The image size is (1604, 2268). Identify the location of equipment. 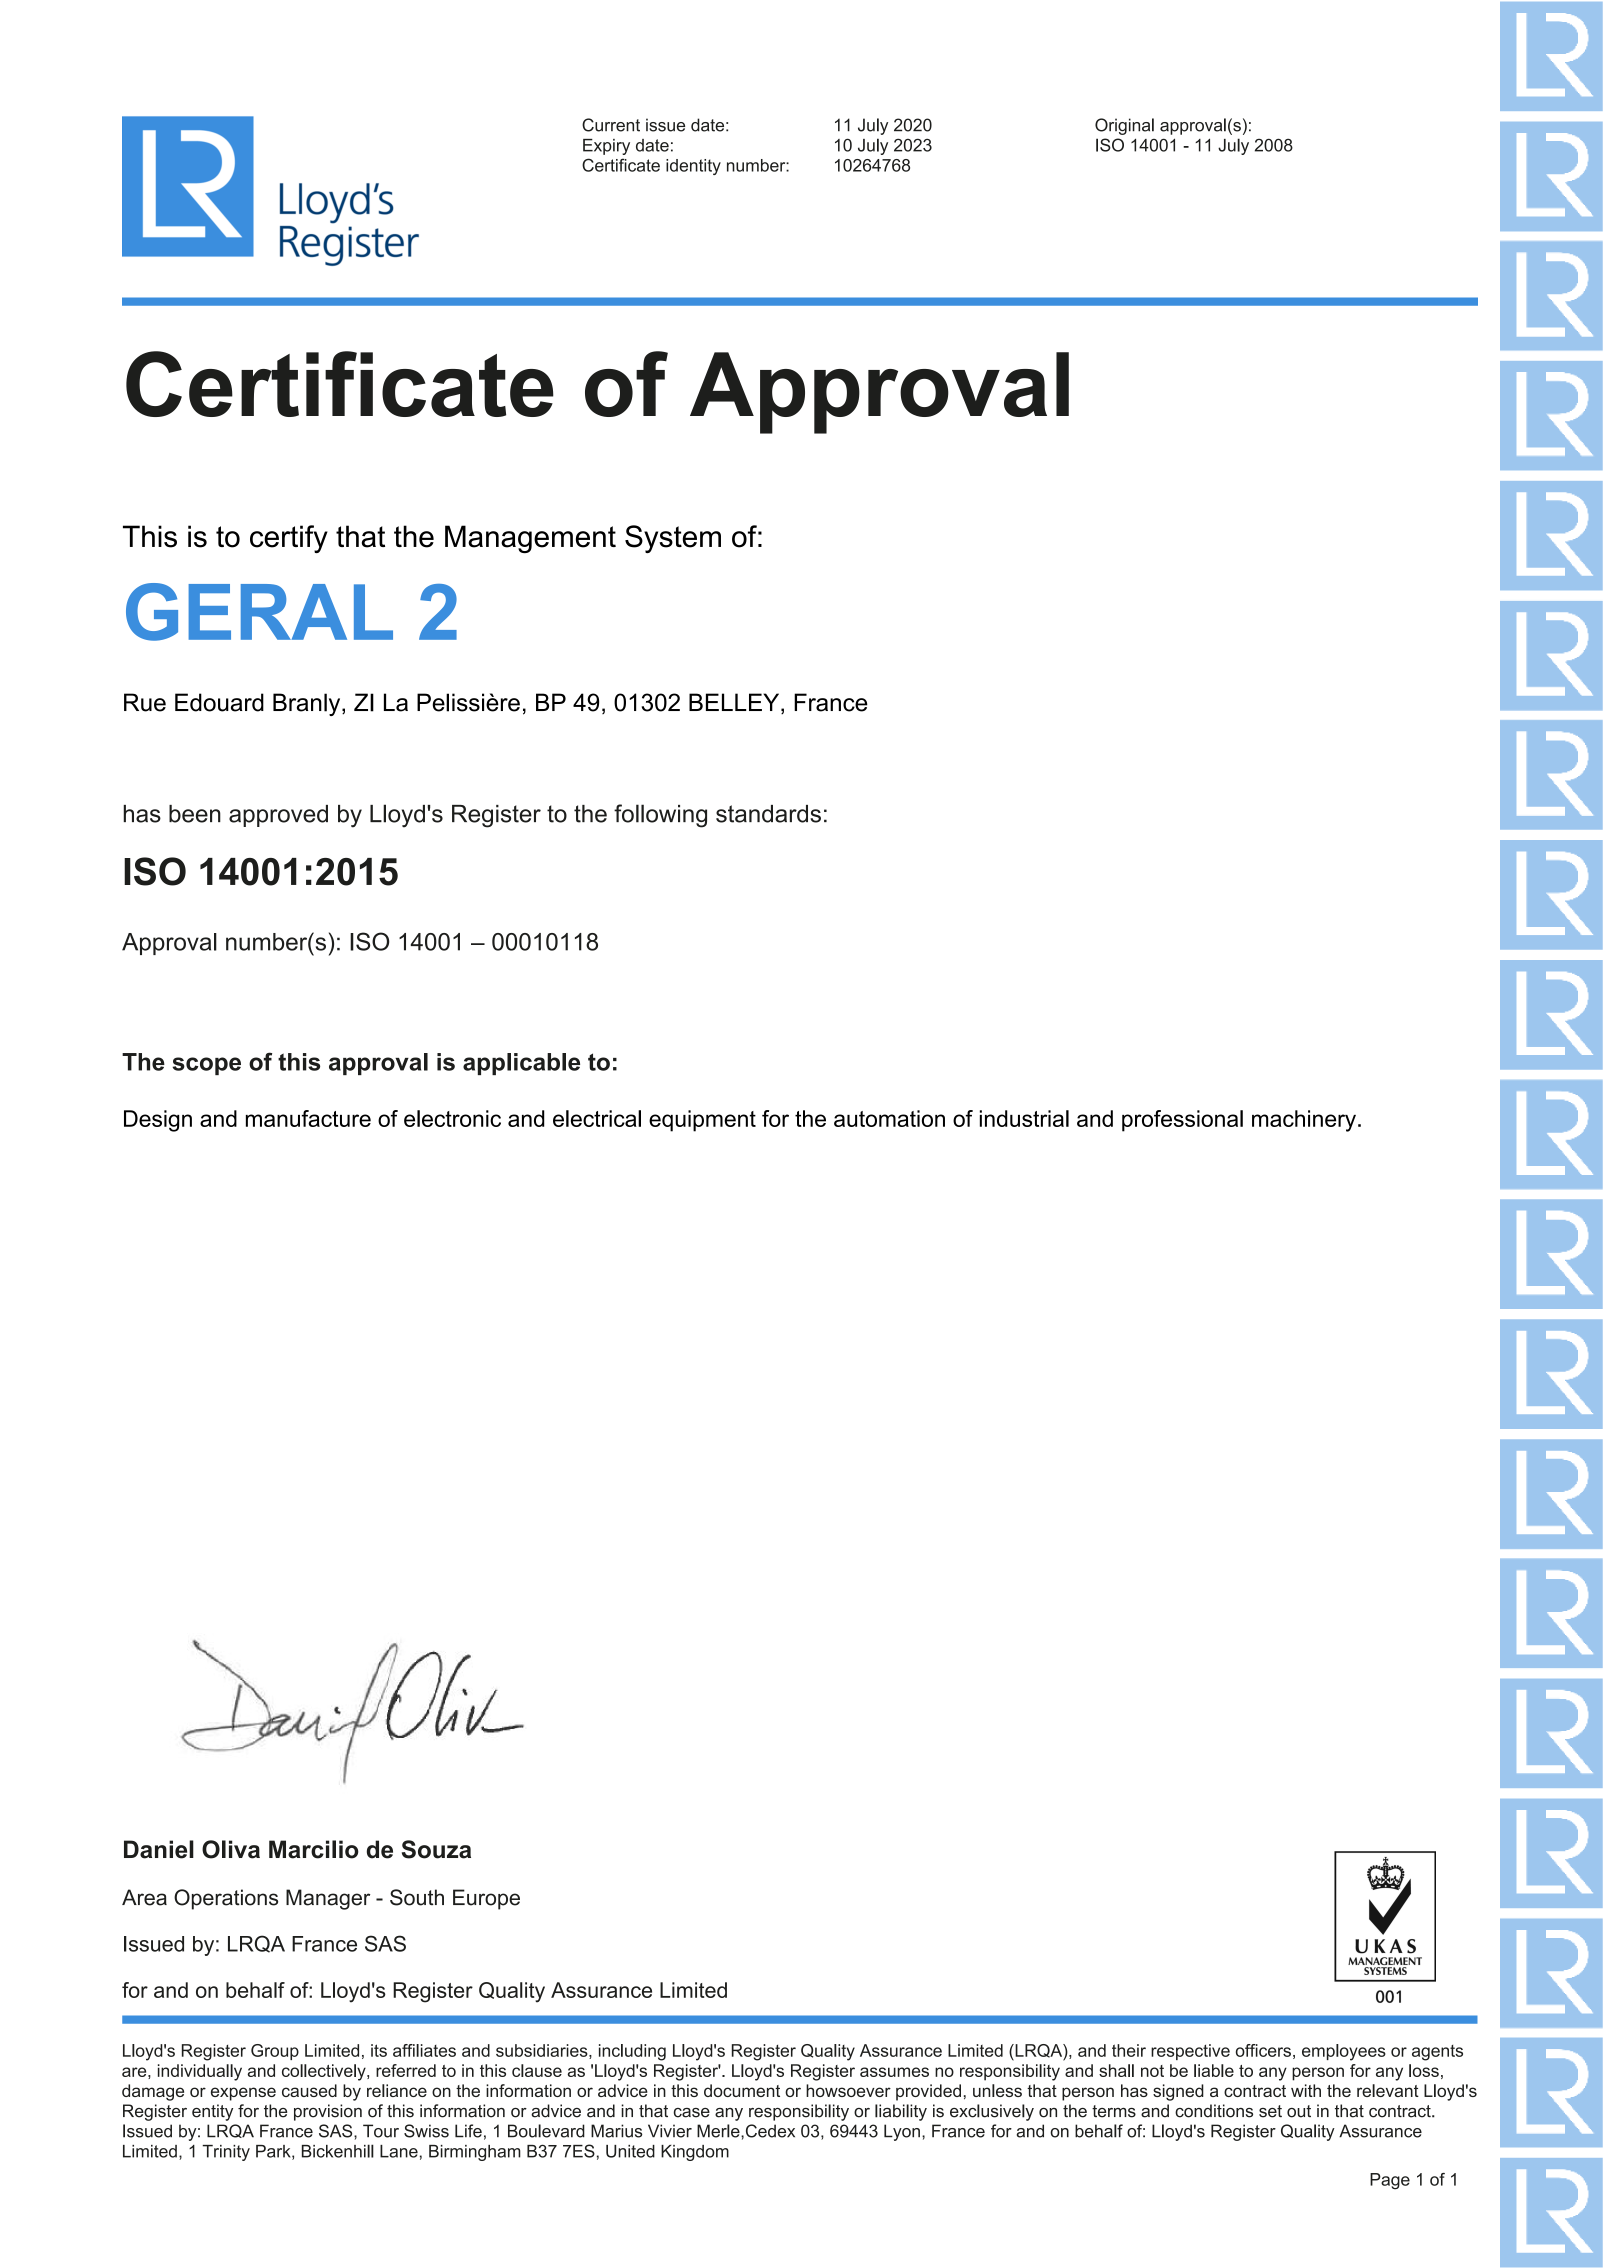
(702, 1121).
